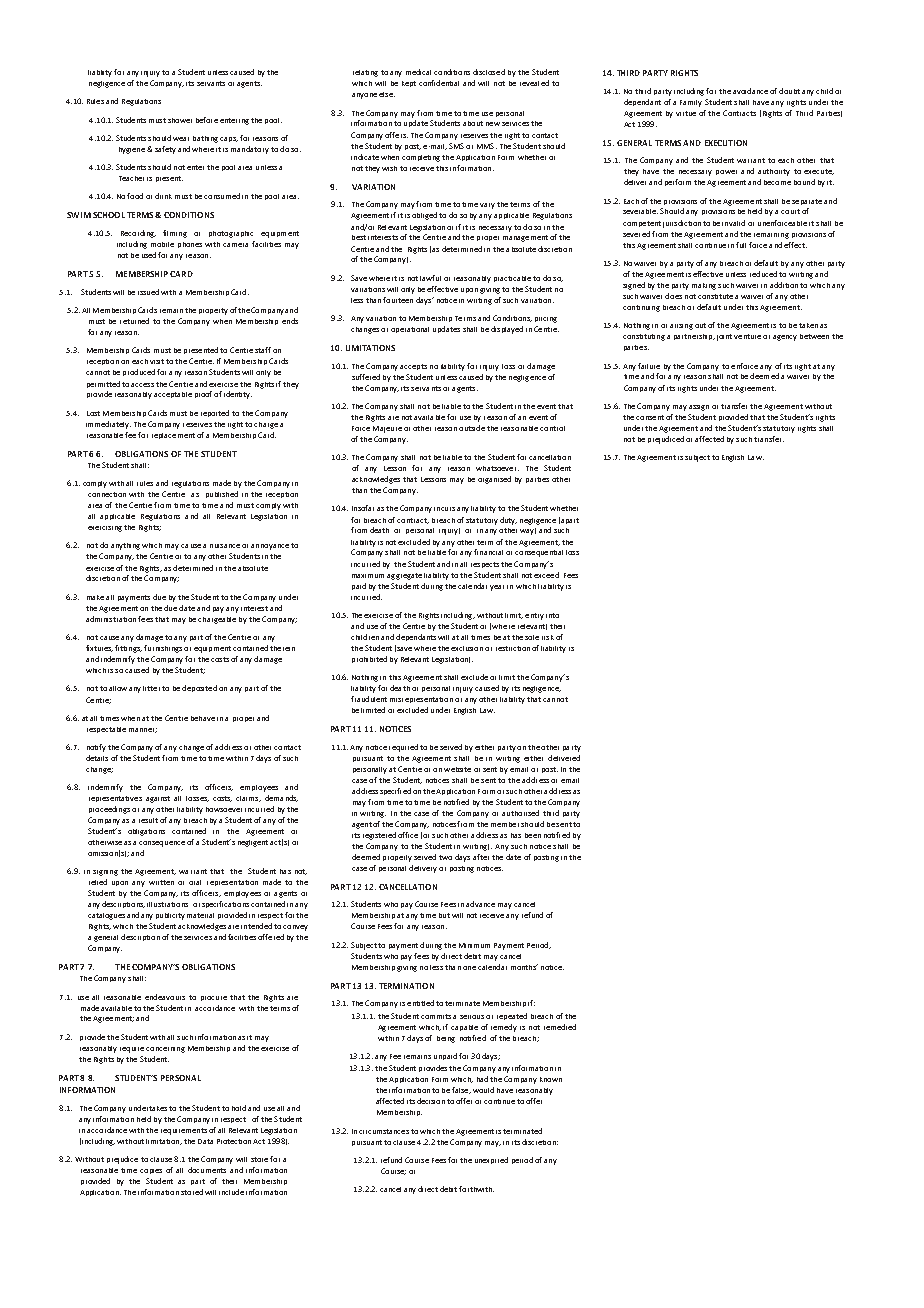  What do you see at coordinates (439, 83) in the screenshot?
I see `confidential` at bounding box center [439, 83].
